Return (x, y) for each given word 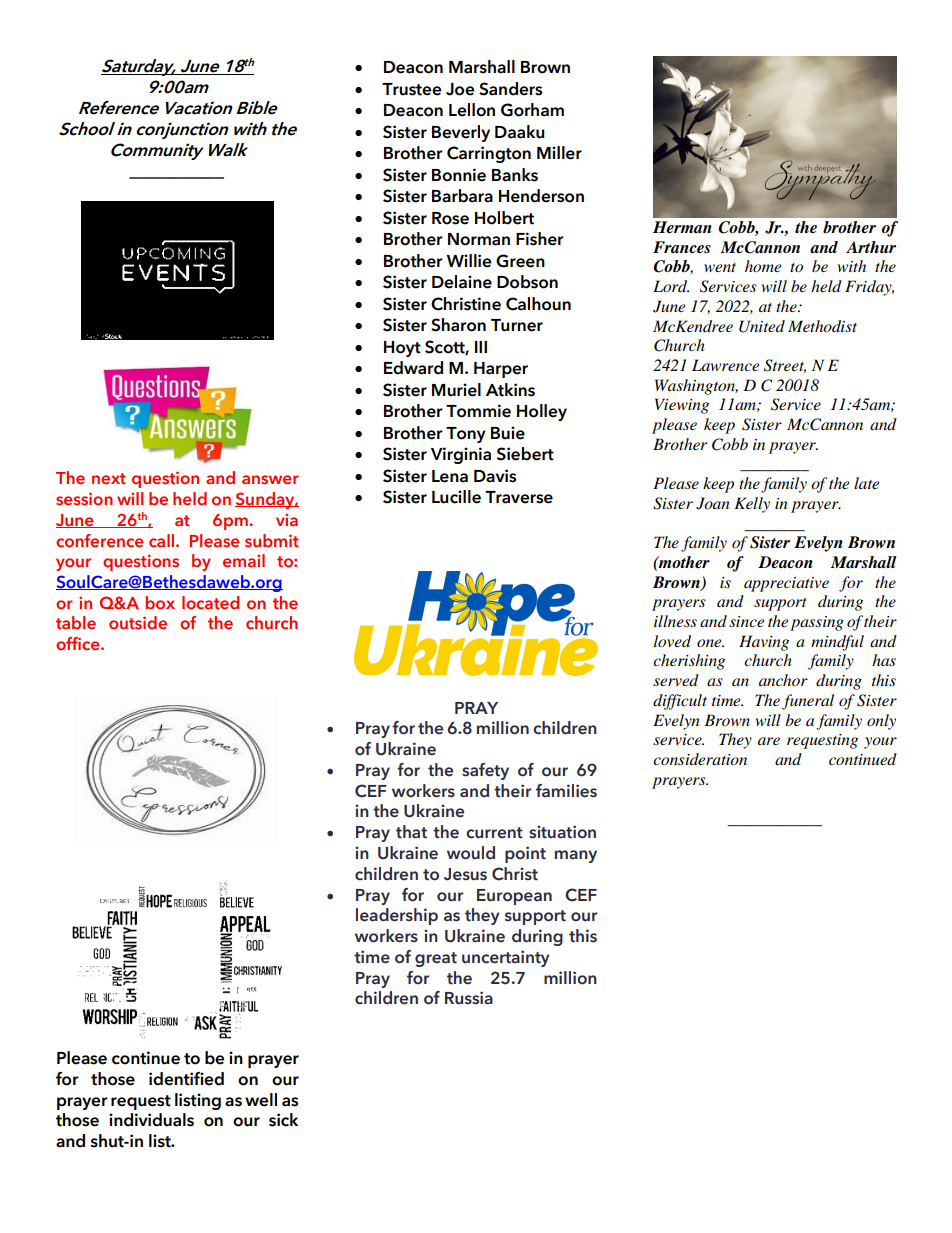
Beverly (461, 133)
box (160, 602)
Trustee (411, 89)
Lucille (456, 497)
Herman (682, 227)
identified (186, 1079)
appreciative (786, 584)
